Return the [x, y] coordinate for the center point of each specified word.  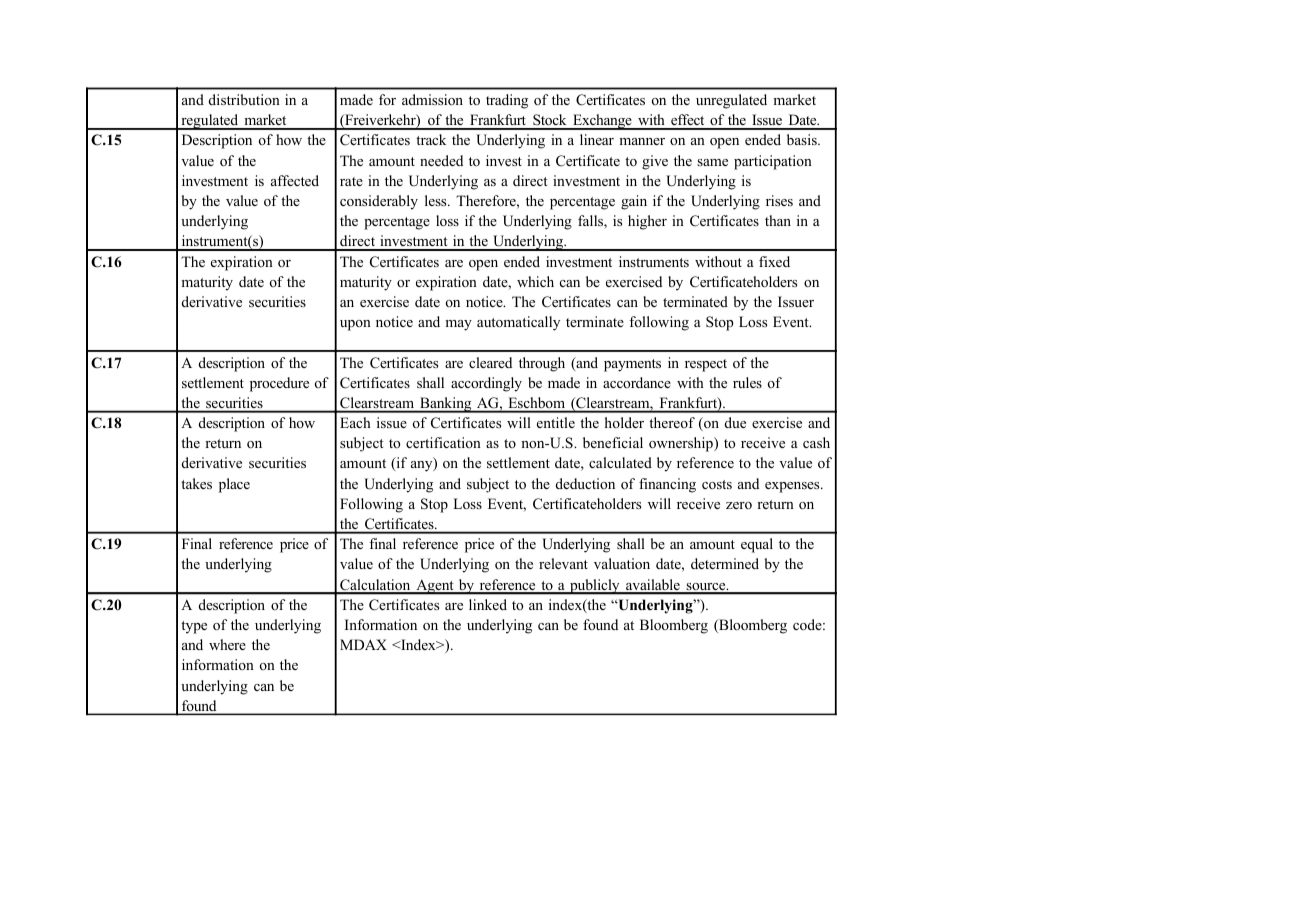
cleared [490, 362]
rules [747, 382]
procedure [279, 384]
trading [507, 101]
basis [803, 139]
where [227, 644]
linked [488, 604]
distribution [244, 99]
